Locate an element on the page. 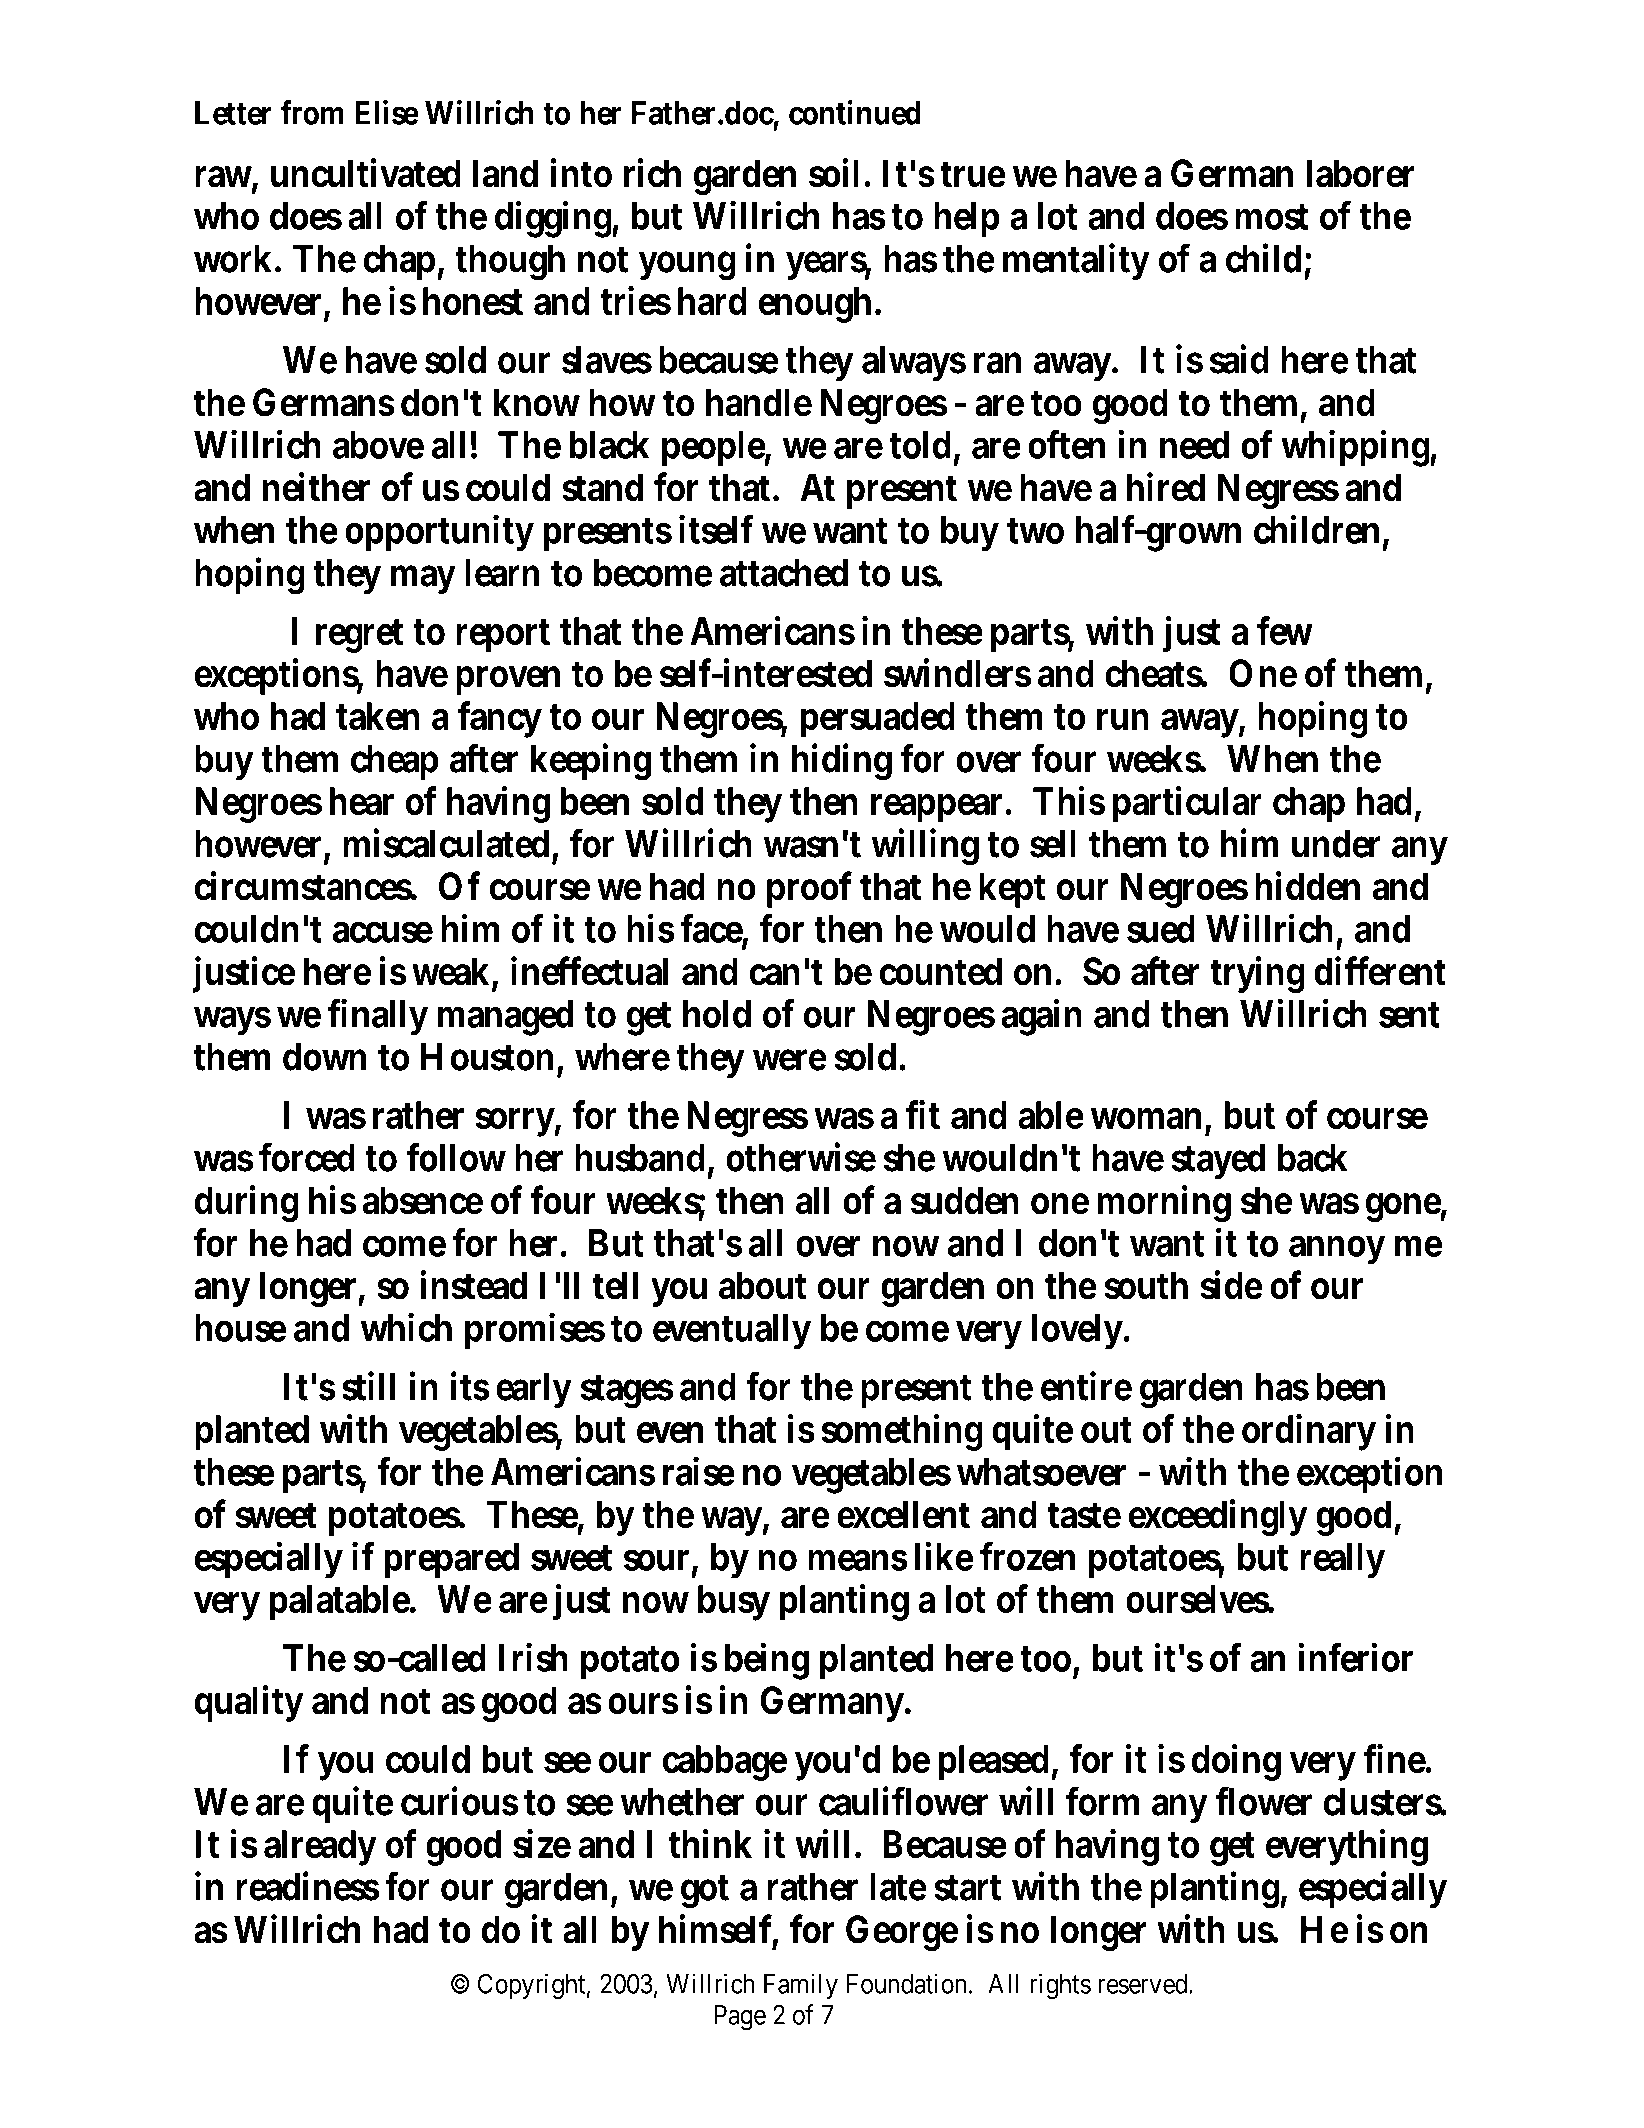 The image size is (1644, 2128). most is located at coordinates (1272, 217).
